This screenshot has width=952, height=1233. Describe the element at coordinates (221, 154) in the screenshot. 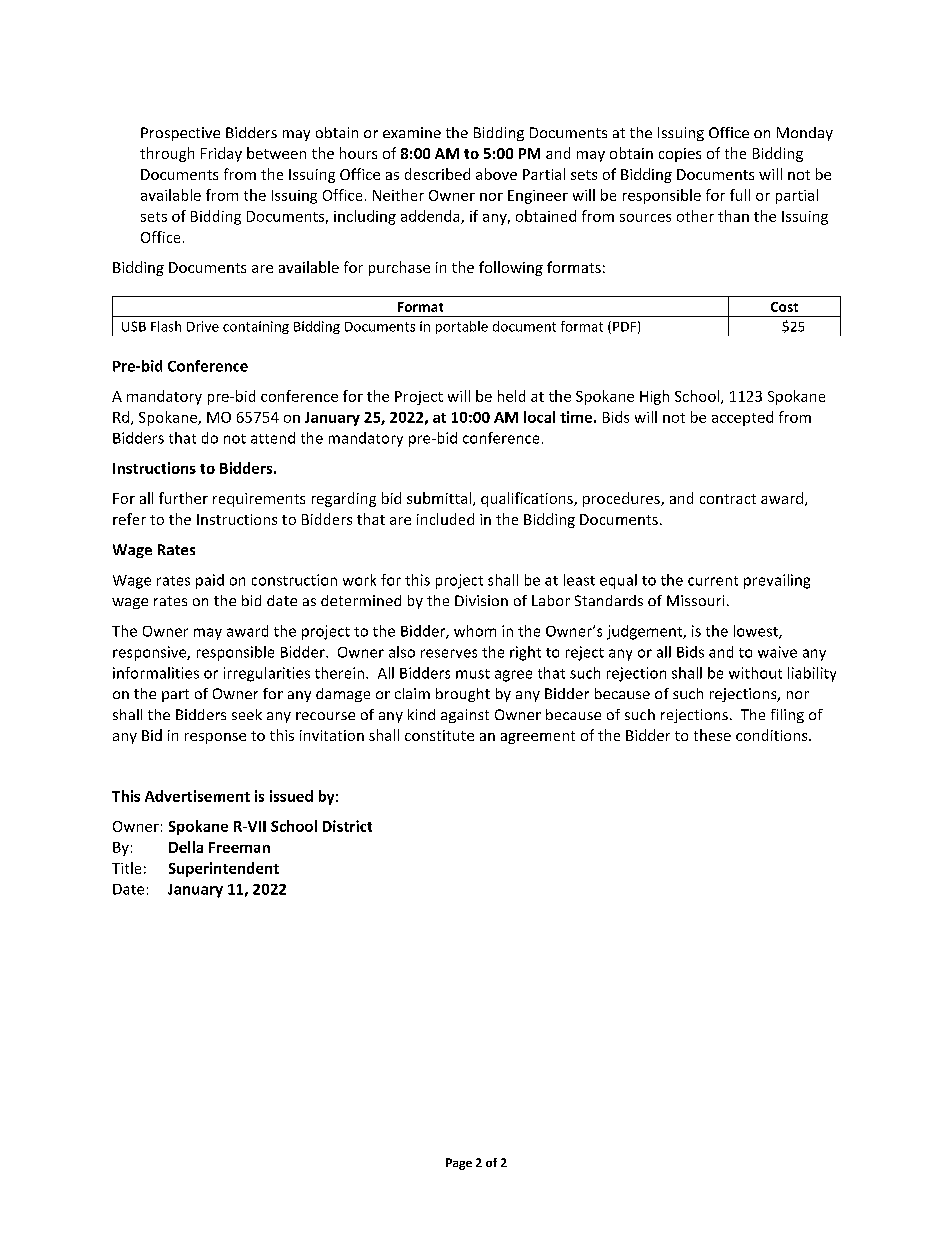

I see `Friday` at that location.
